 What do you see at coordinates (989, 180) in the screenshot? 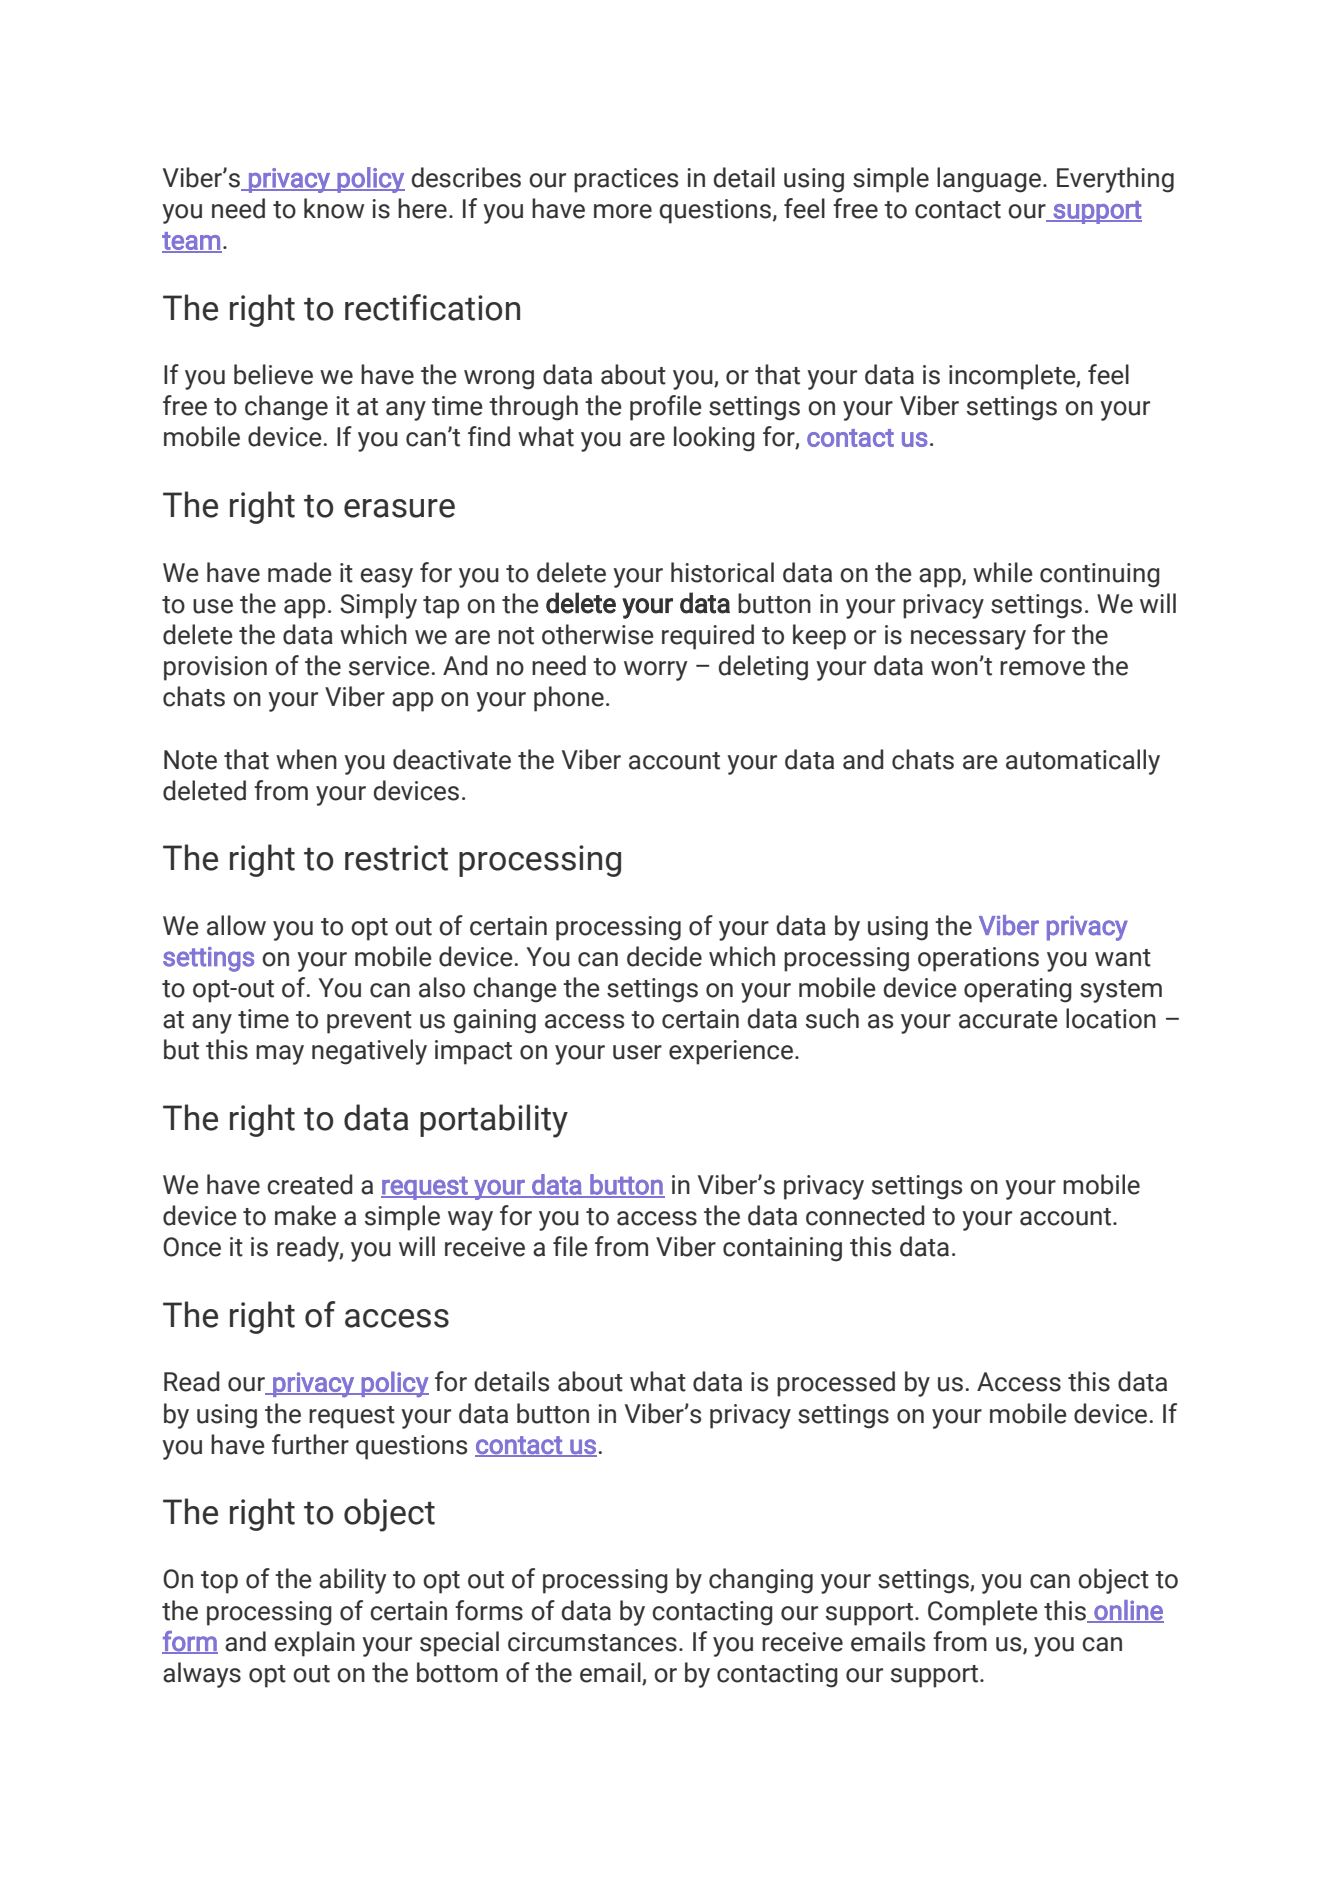
I see `language` at bounding box center [989, 180].
